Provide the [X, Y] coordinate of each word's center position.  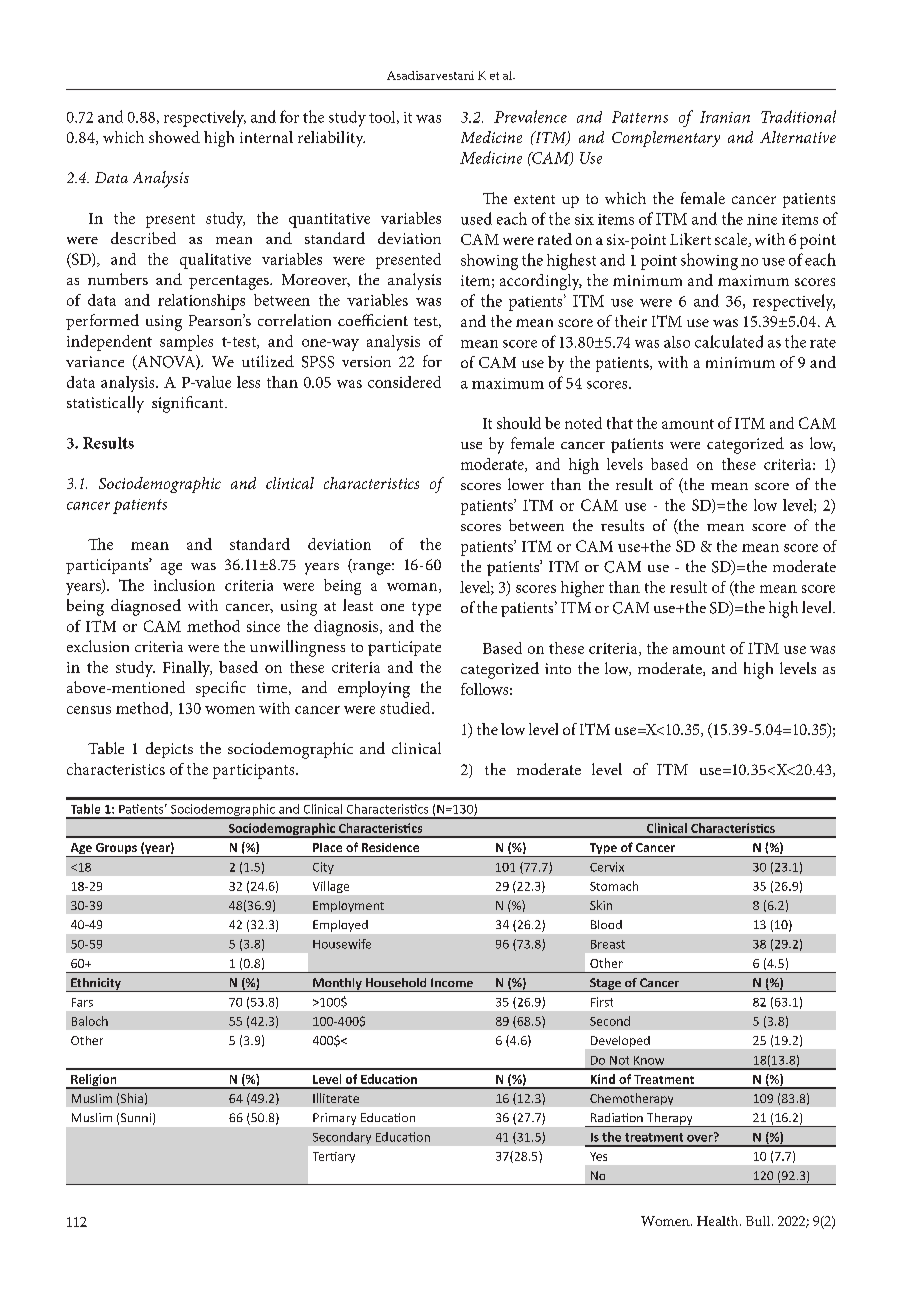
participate [404, 648]
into [558, 668]
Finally [187, 669]
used [476, 218]
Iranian [725, 117]
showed [174, 137]
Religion [94, 1081]
